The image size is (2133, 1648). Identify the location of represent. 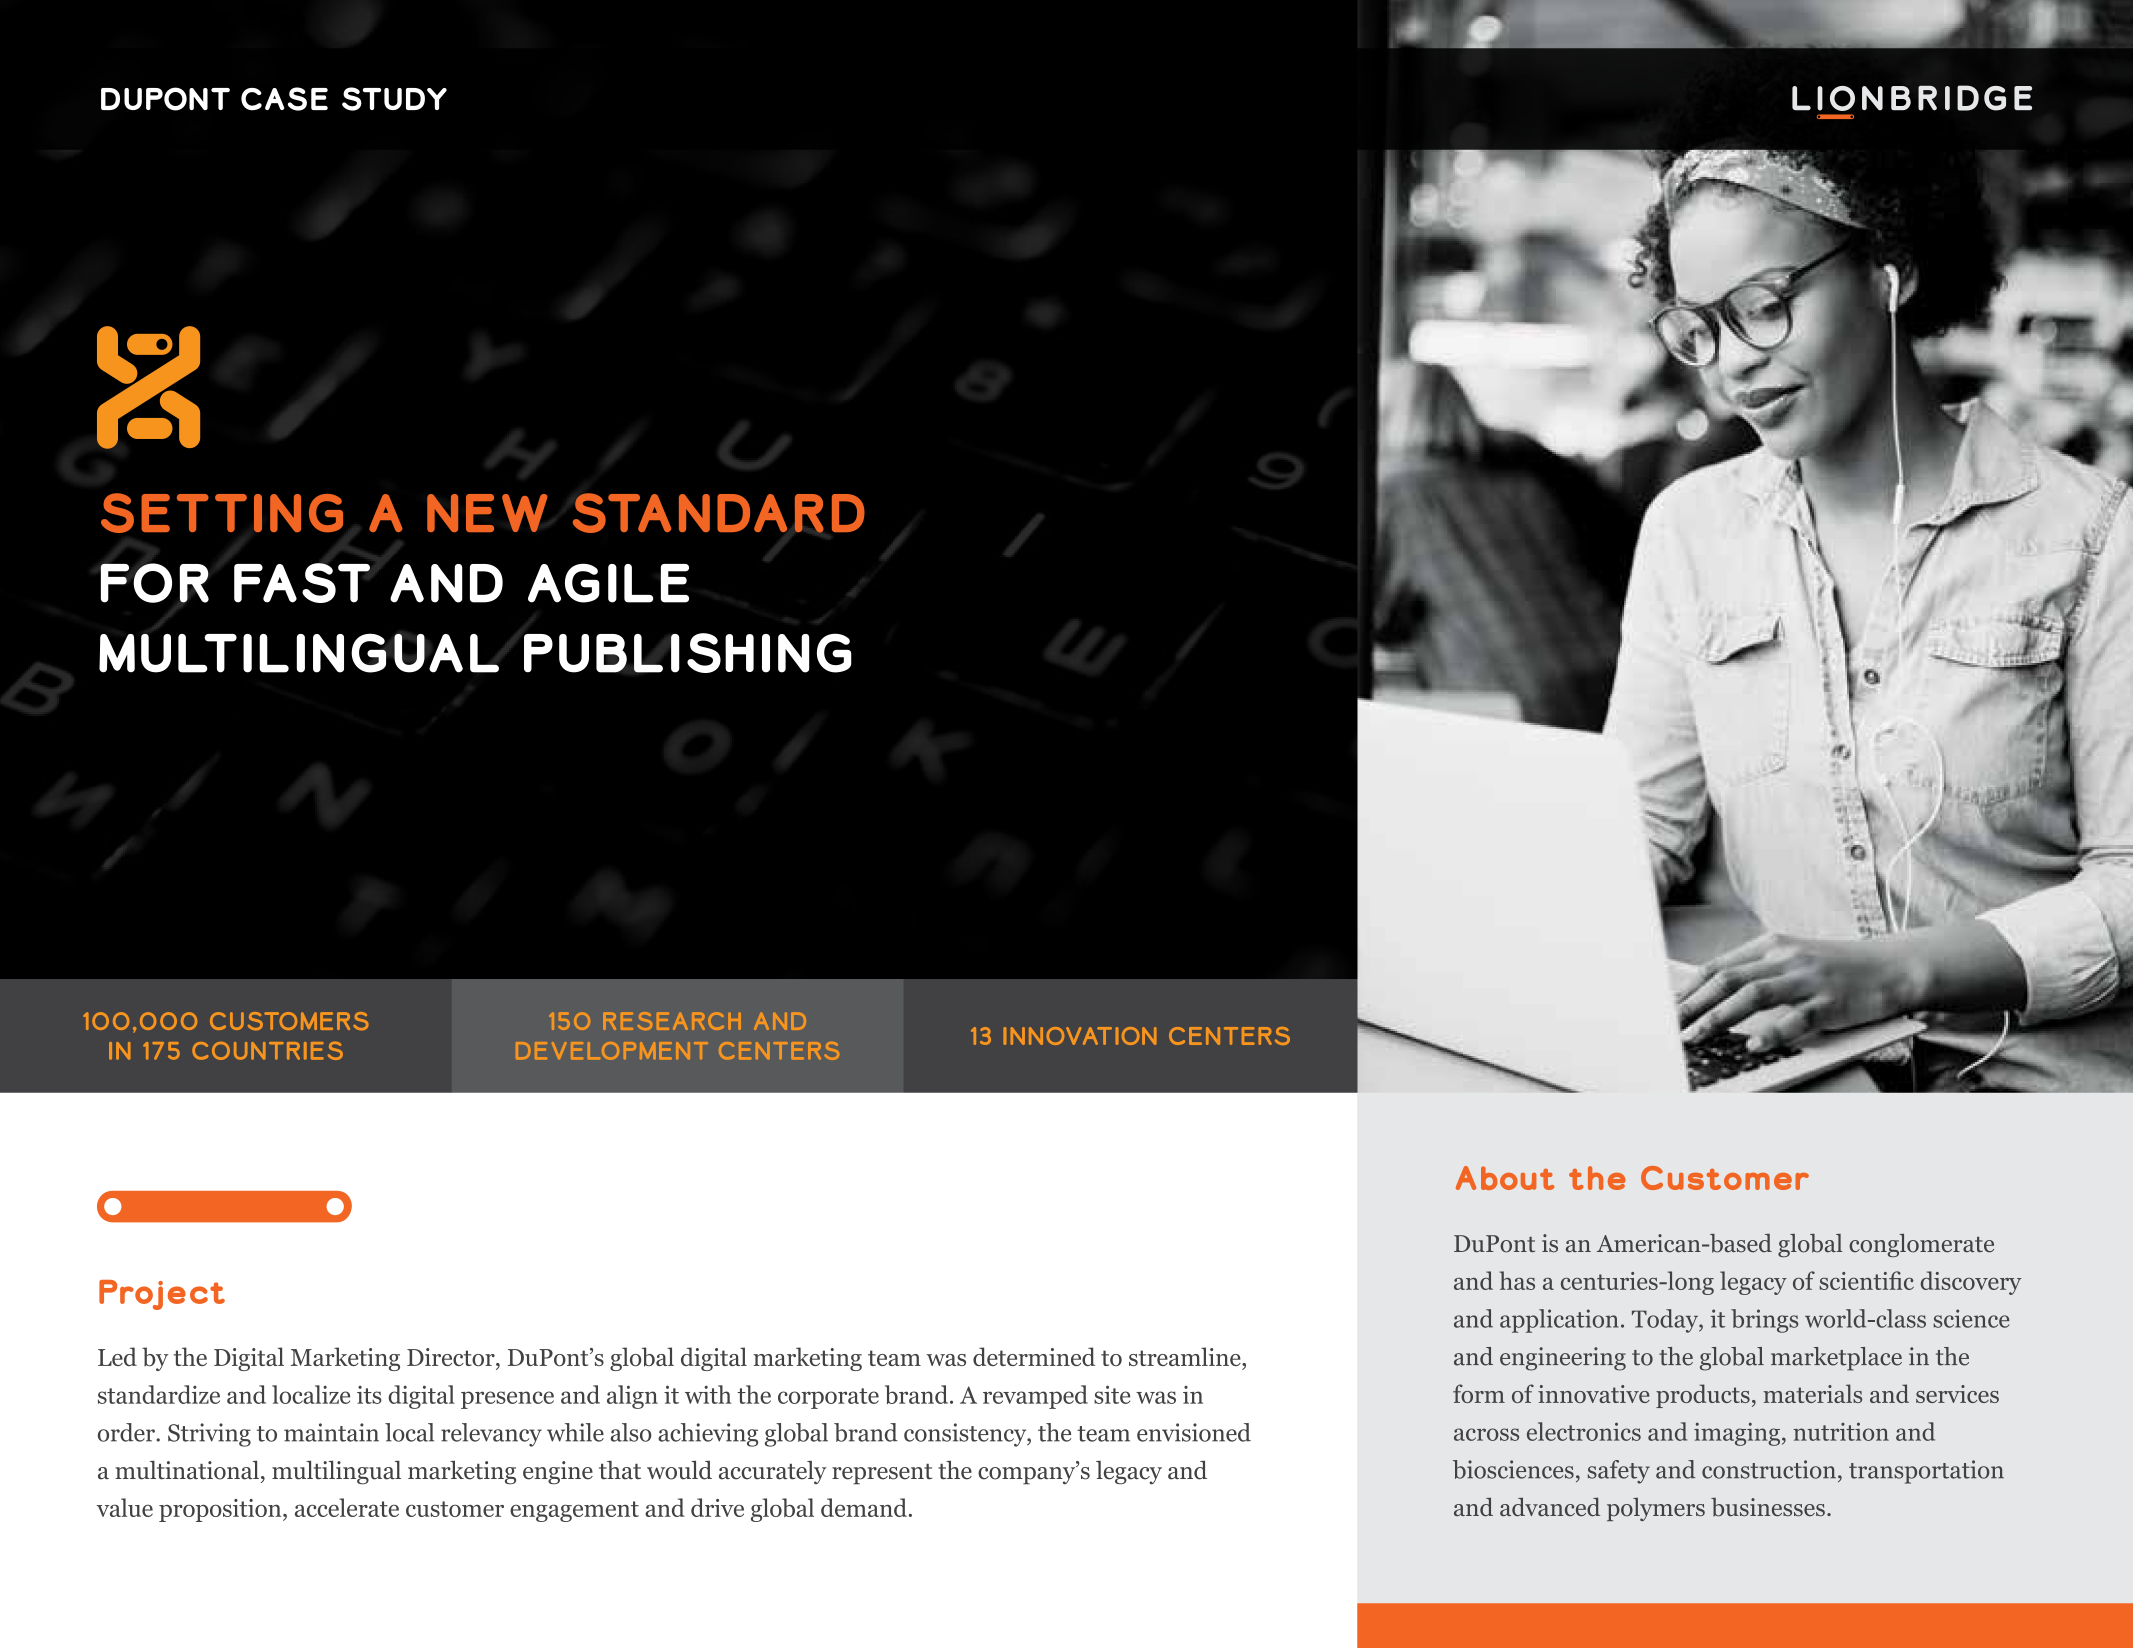
(882, 1474).
